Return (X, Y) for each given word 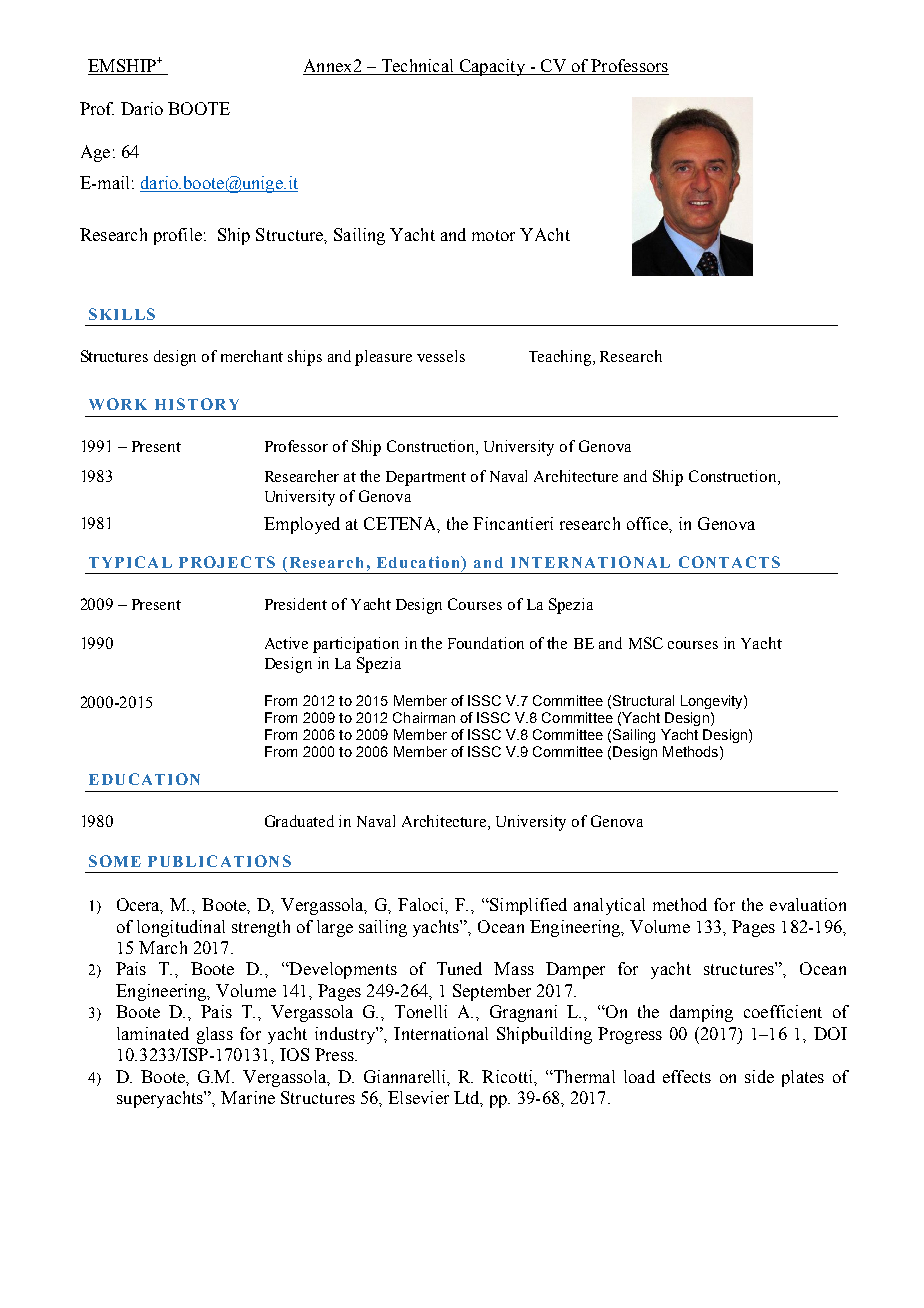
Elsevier (418, 1097)
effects (687, 1076)
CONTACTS (729, 562)
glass (215, 1035)
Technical (417, 67)
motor (493, 235)
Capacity (492, 67)
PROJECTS (227, 562)
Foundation (486, 643)
